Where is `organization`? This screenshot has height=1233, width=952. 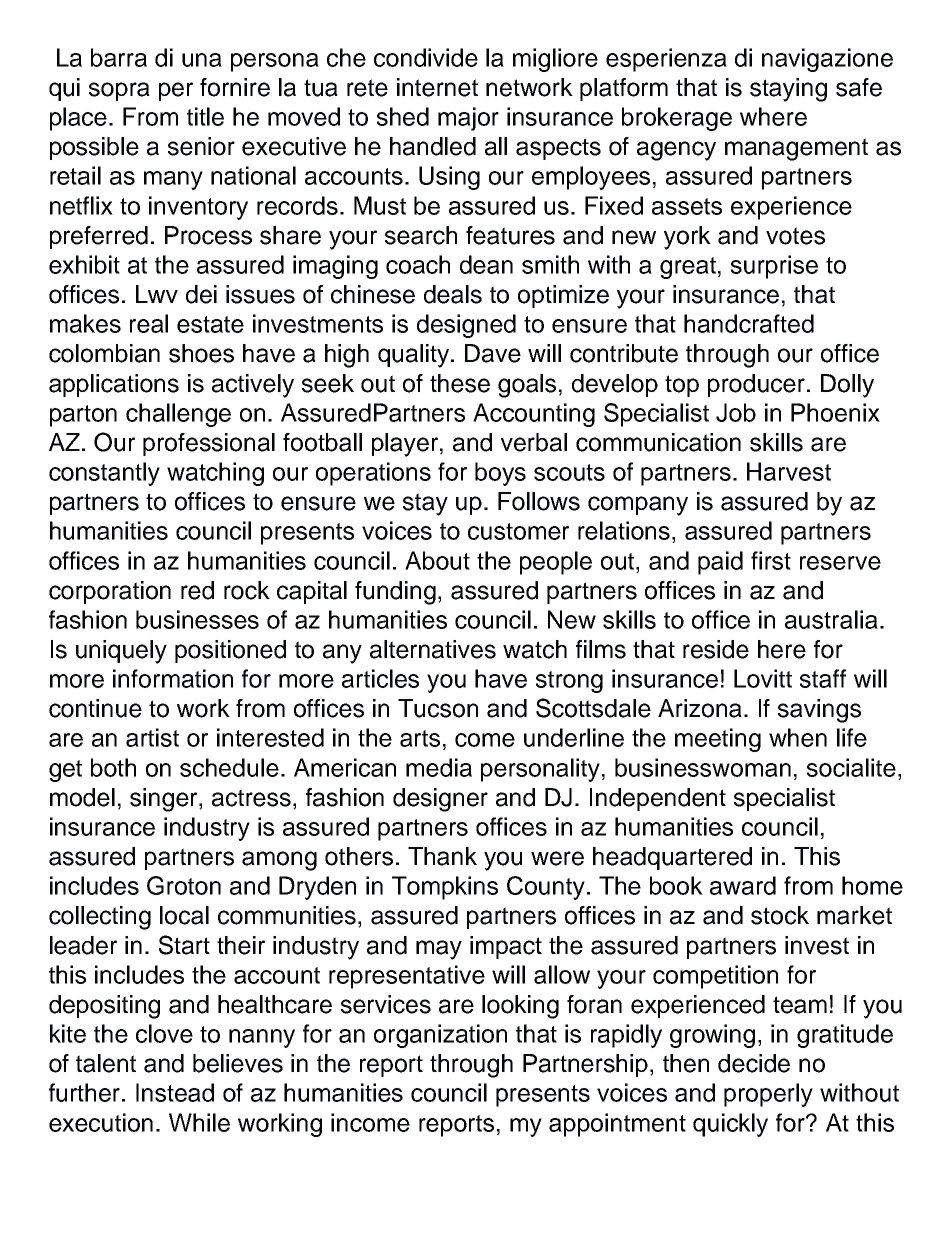 organization is located at coordinates (440, 1036).
